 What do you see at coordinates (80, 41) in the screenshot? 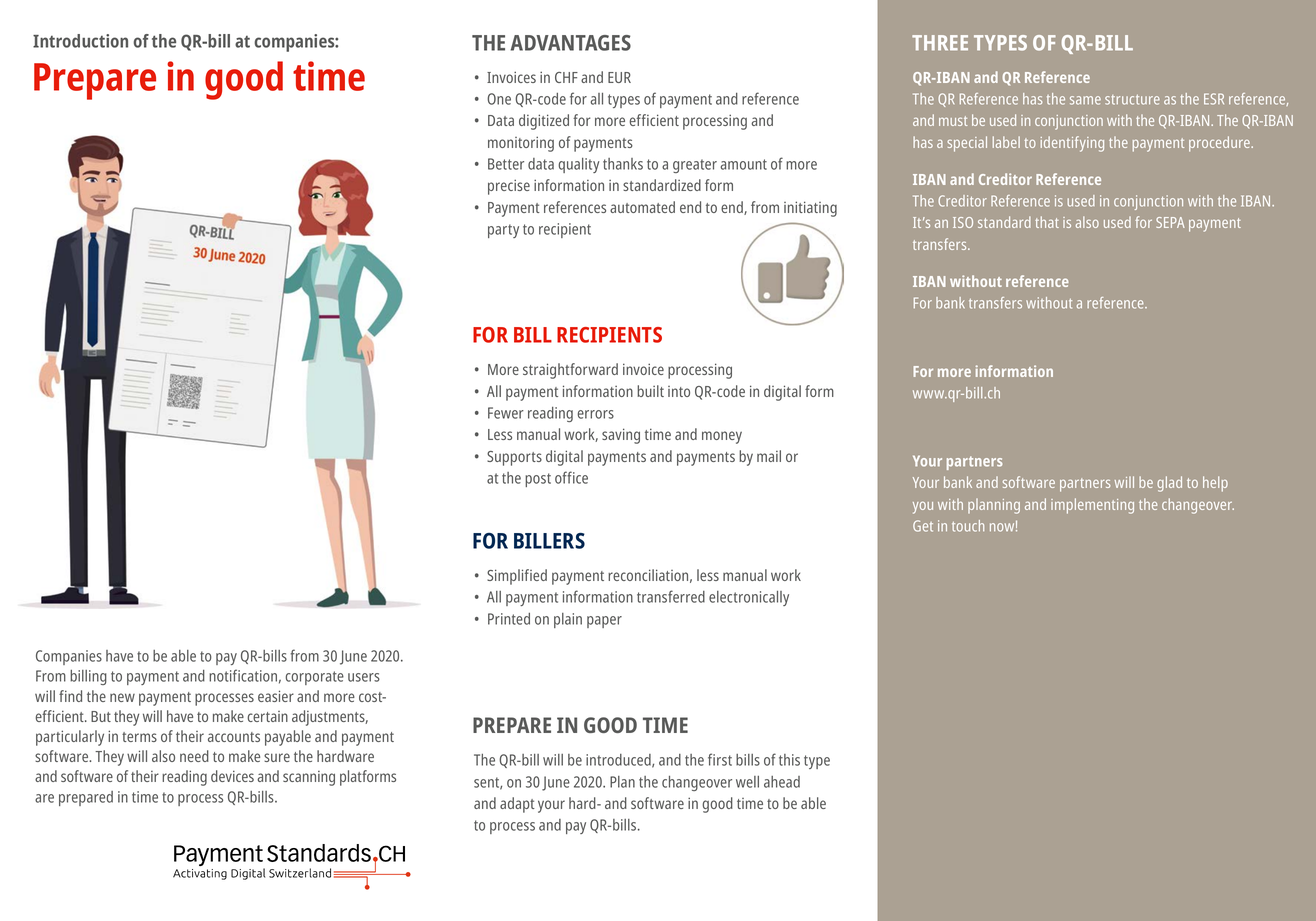
I see `Introduction` at bounding box center [80, 41].
